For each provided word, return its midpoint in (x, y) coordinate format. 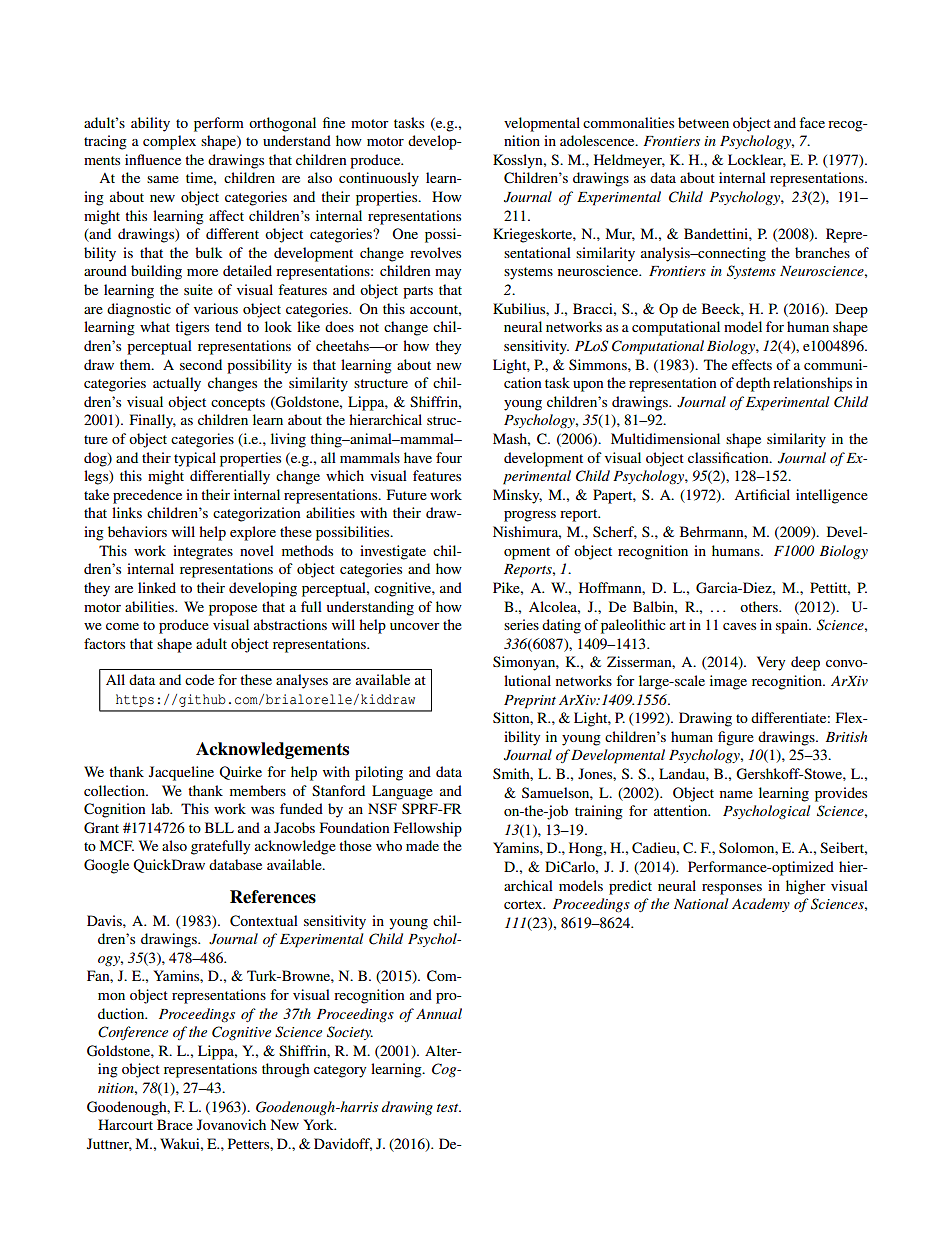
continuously (379, 179)
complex (169, 142)
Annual (439, 1013)
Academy (761, 905)
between (703, 122)
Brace (175, 1124)
